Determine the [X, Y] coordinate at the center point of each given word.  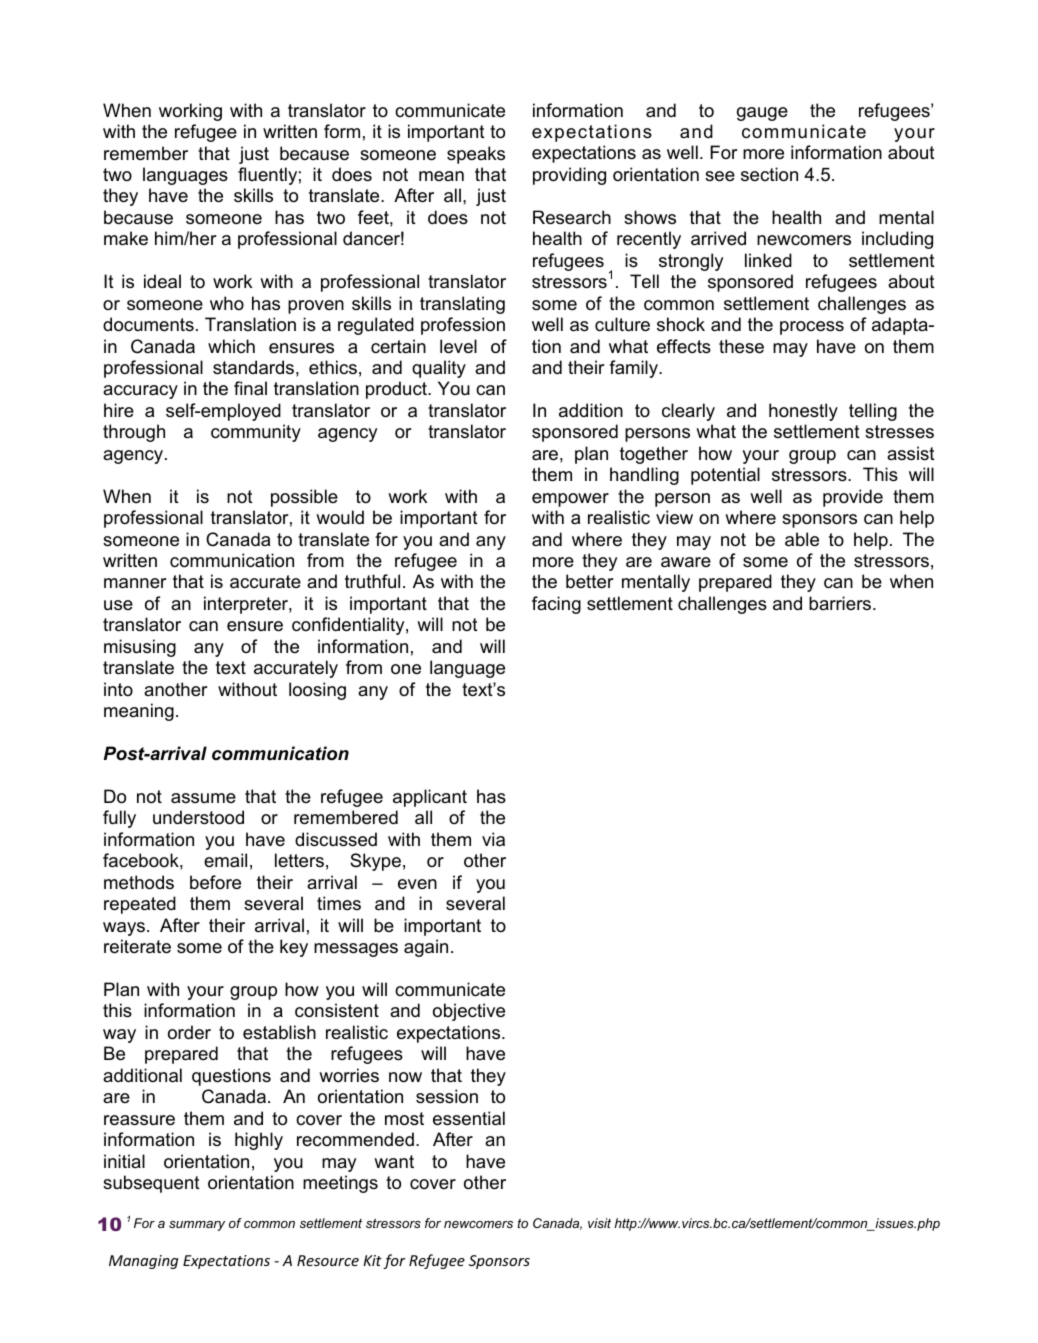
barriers [841, 603]
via [493, 839]
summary [197, 1226]
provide [853, 498]
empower [570, 500]
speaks [476, 155]
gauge [762, 114]
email [225, 860]
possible [304, 498]
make [126, 238]
